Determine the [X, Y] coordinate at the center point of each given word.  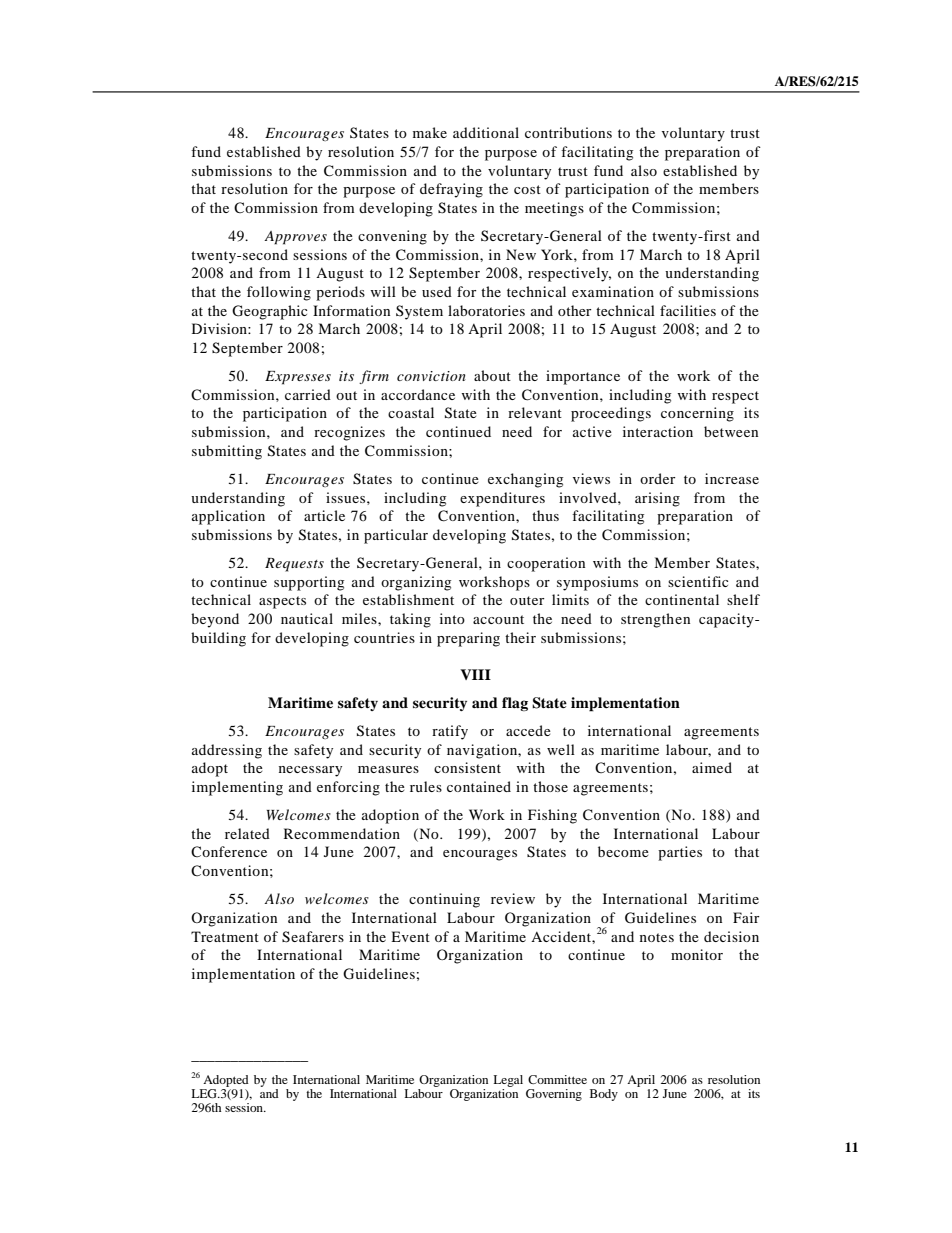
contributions [568, 132]
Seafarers [313, 937]
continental [682, 599]
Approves [295, 238]
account [498, 619]
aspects [282, 602]
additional [486, 132]
